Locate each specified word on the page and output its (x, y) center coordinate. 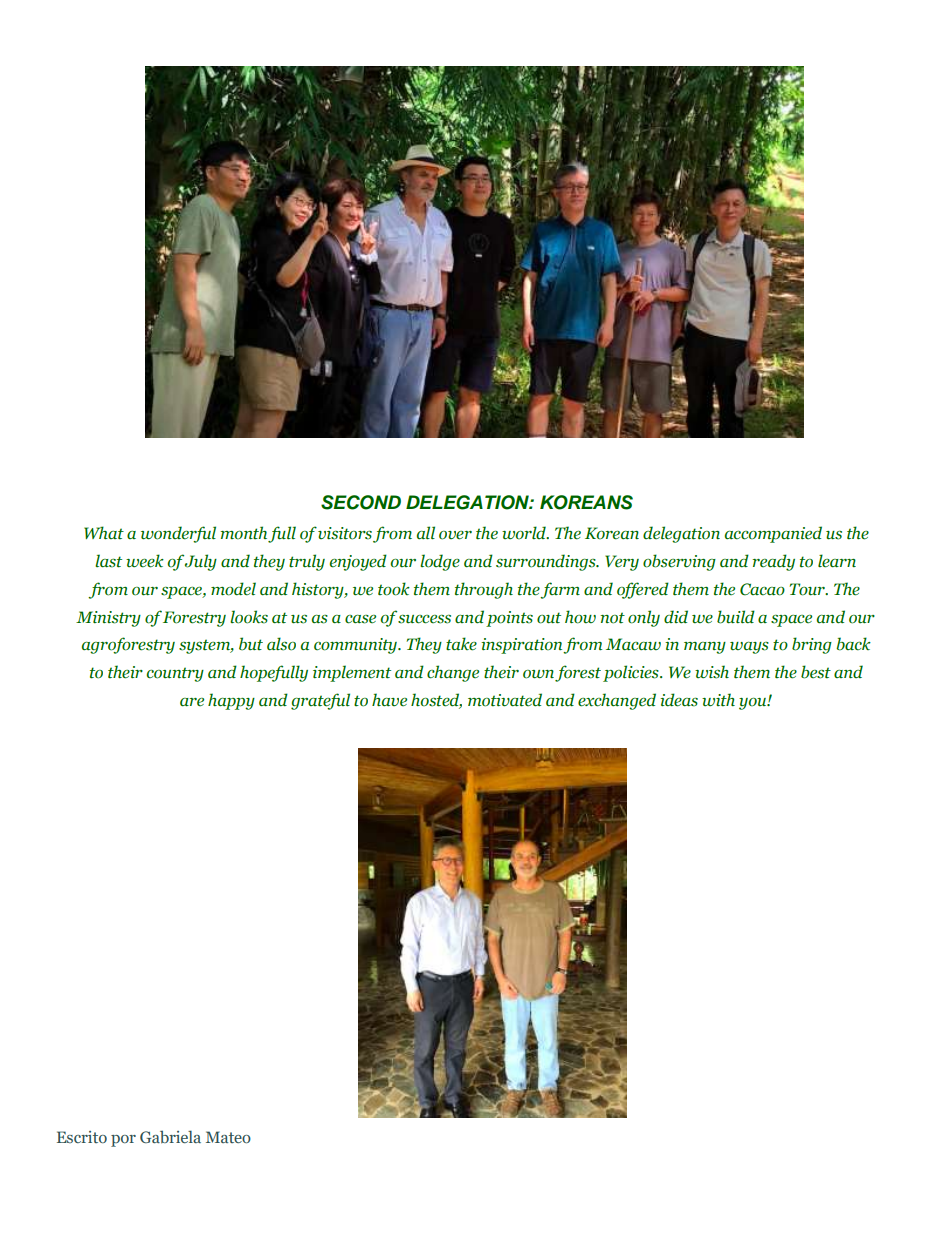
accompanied (773, 534)
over (455, 535)
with (718, 700)
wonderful (178, 534)
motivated (505, 700)
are (192, 702)
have (389, 700)
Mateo (228, 1137)
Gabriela (170, 1137)
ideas (679, 700)
